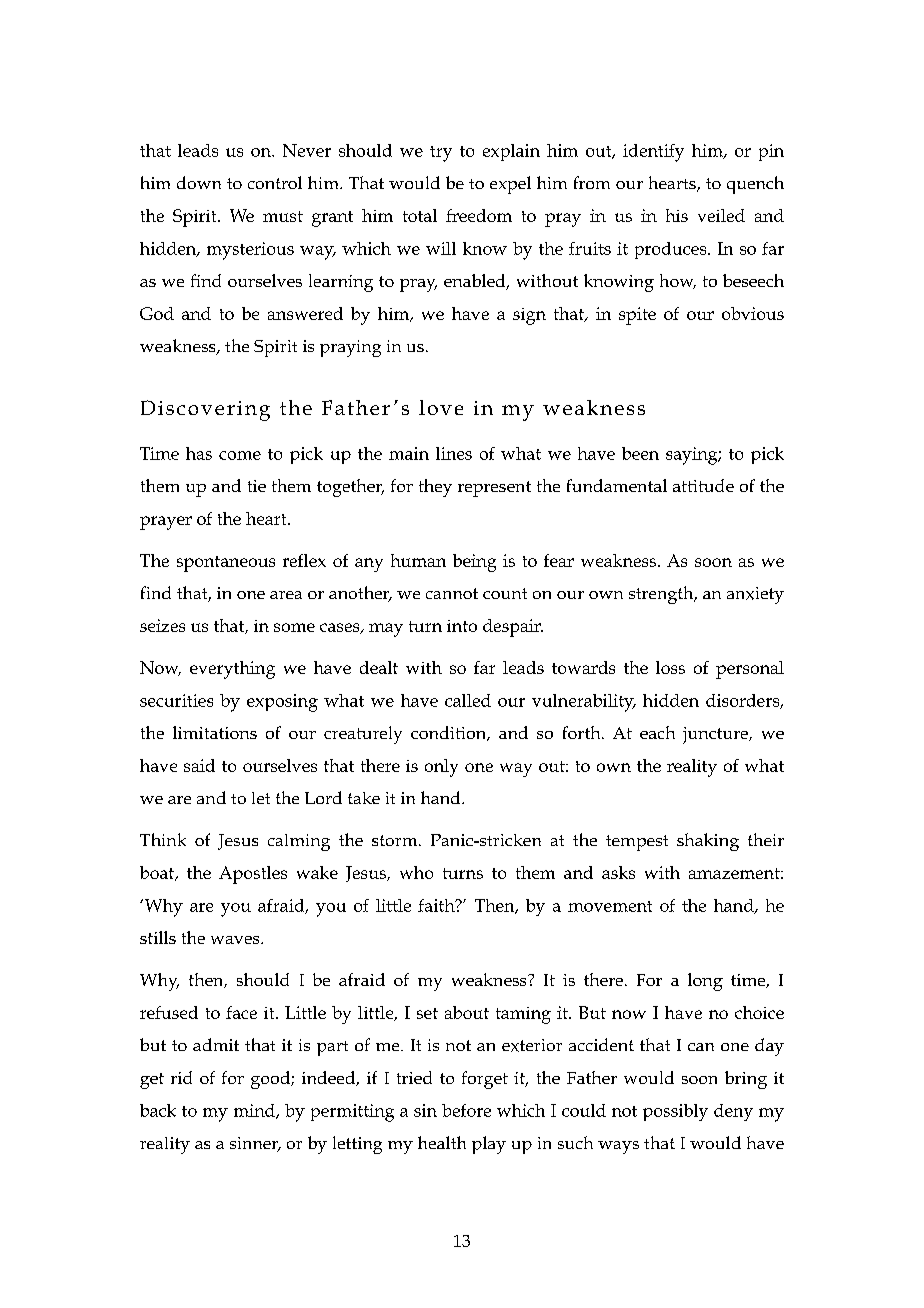 The image size is (924, 1308). What do you see at coordinates (677, 215) in the screenshot?
I see `his` at bounding box center [677, 215].
